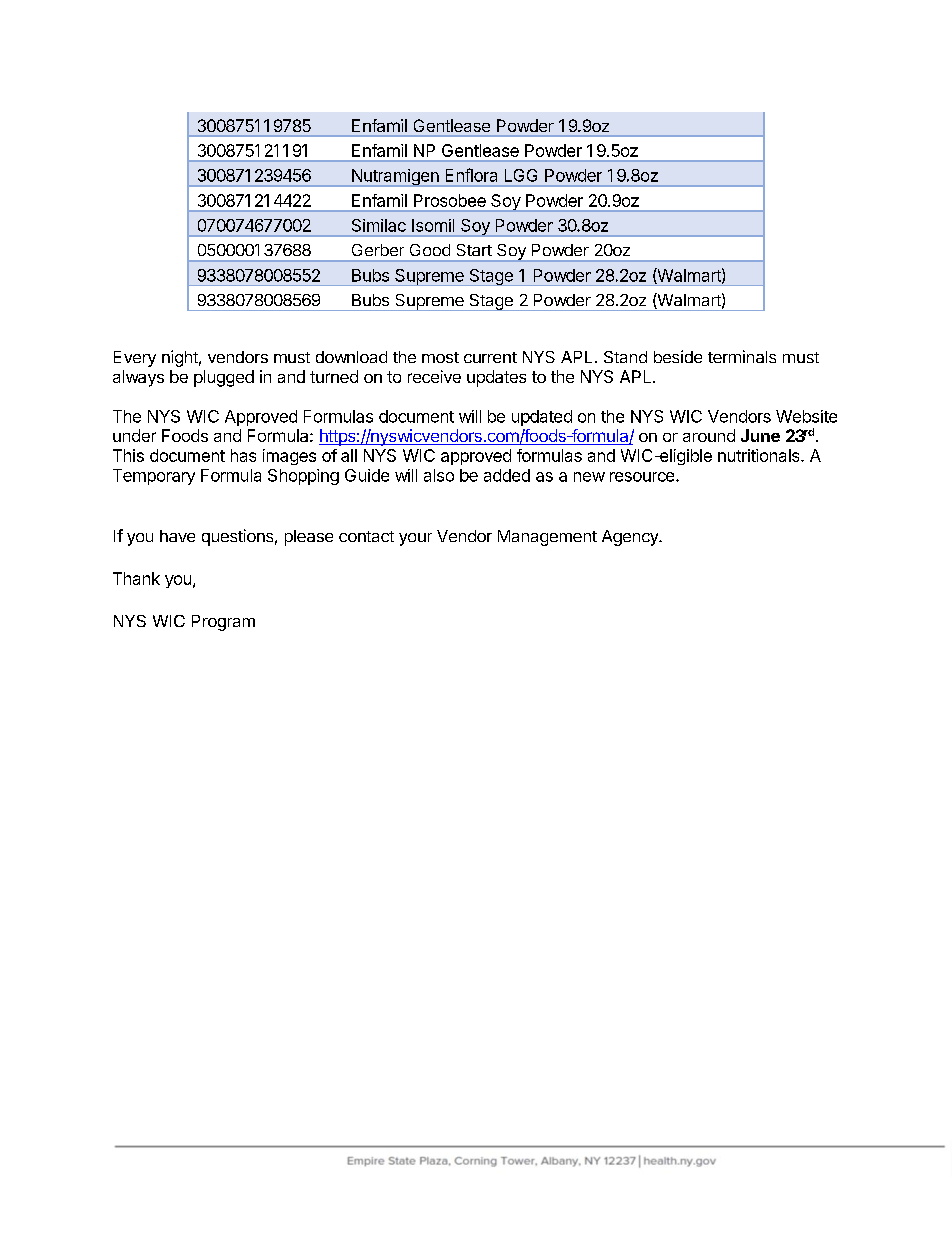 This screenshot has height=1233, width=952. I want to click on updates, so click(496, 378).
